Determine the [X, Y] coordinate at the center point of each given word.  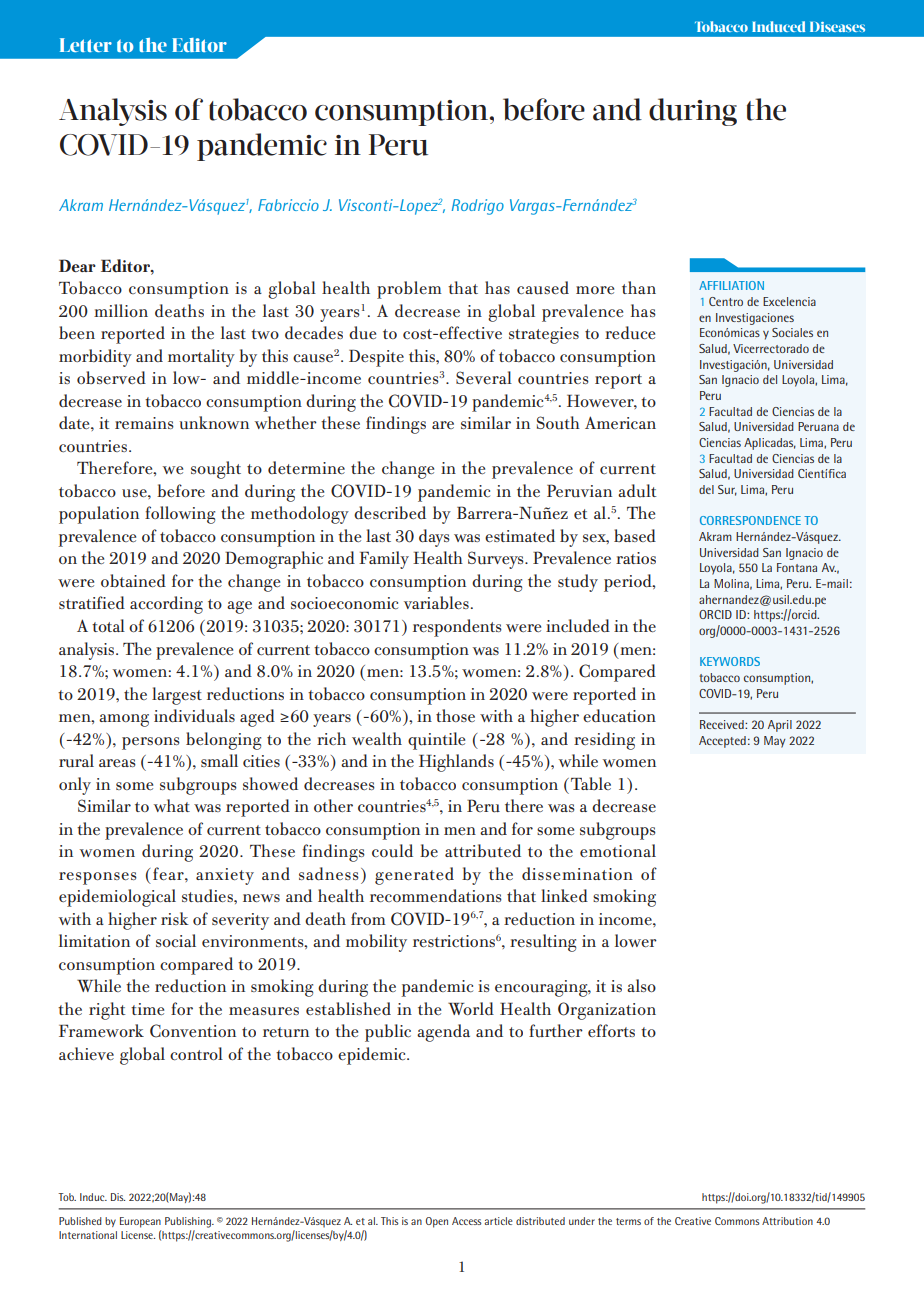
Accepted [722, 742]
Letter [86, 45]
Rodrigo [478, 207]
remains [144, 423]
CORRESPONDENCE [750, 520]
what [172, 805]
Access [467, 1221]
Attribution [787, 1221]
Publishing [189, 1222]
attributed [483, 851]
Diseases [837, 27]
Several [484, 377]
